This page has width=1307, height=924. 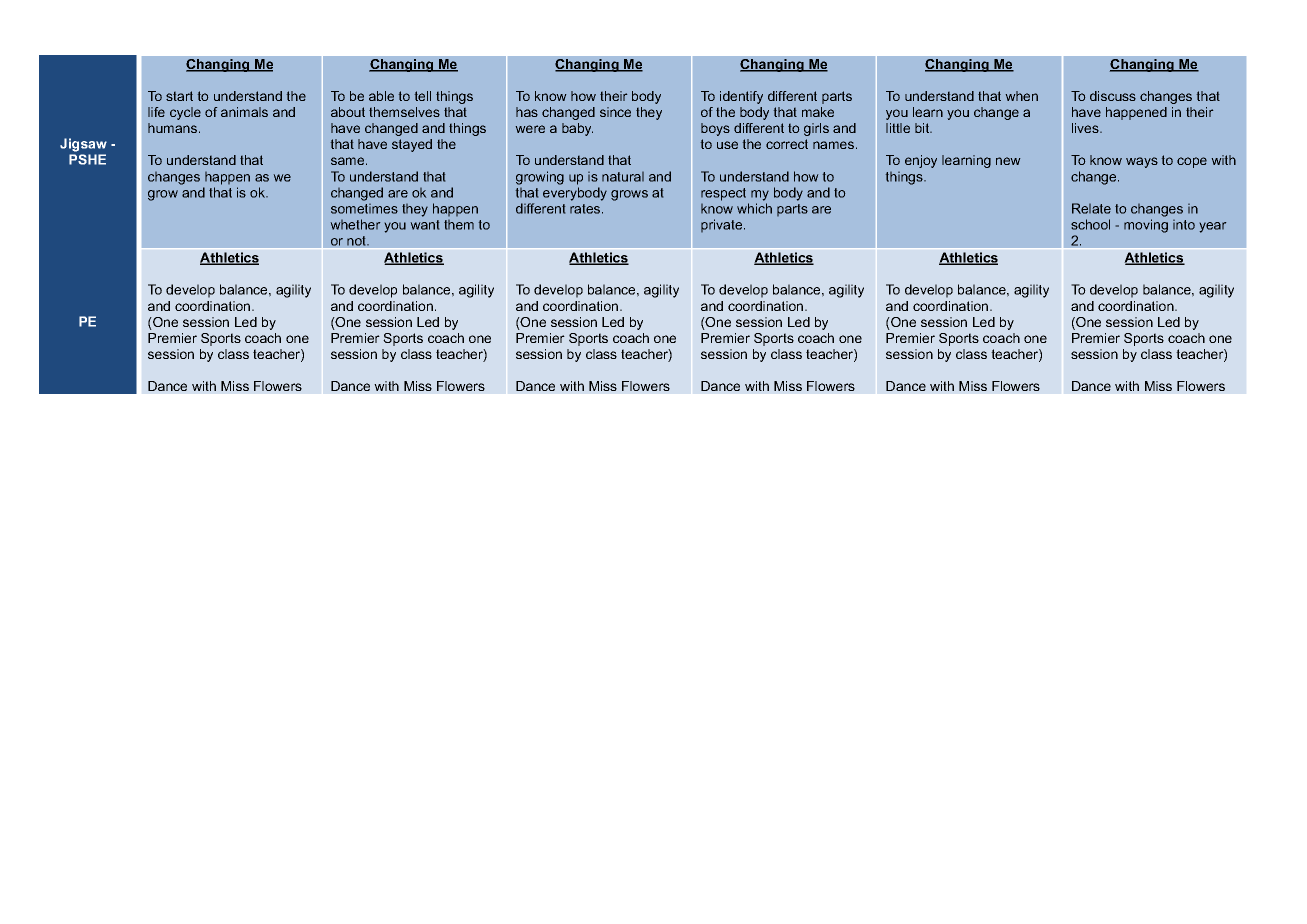 I want to click on identify, so click(x=741, y=97).
